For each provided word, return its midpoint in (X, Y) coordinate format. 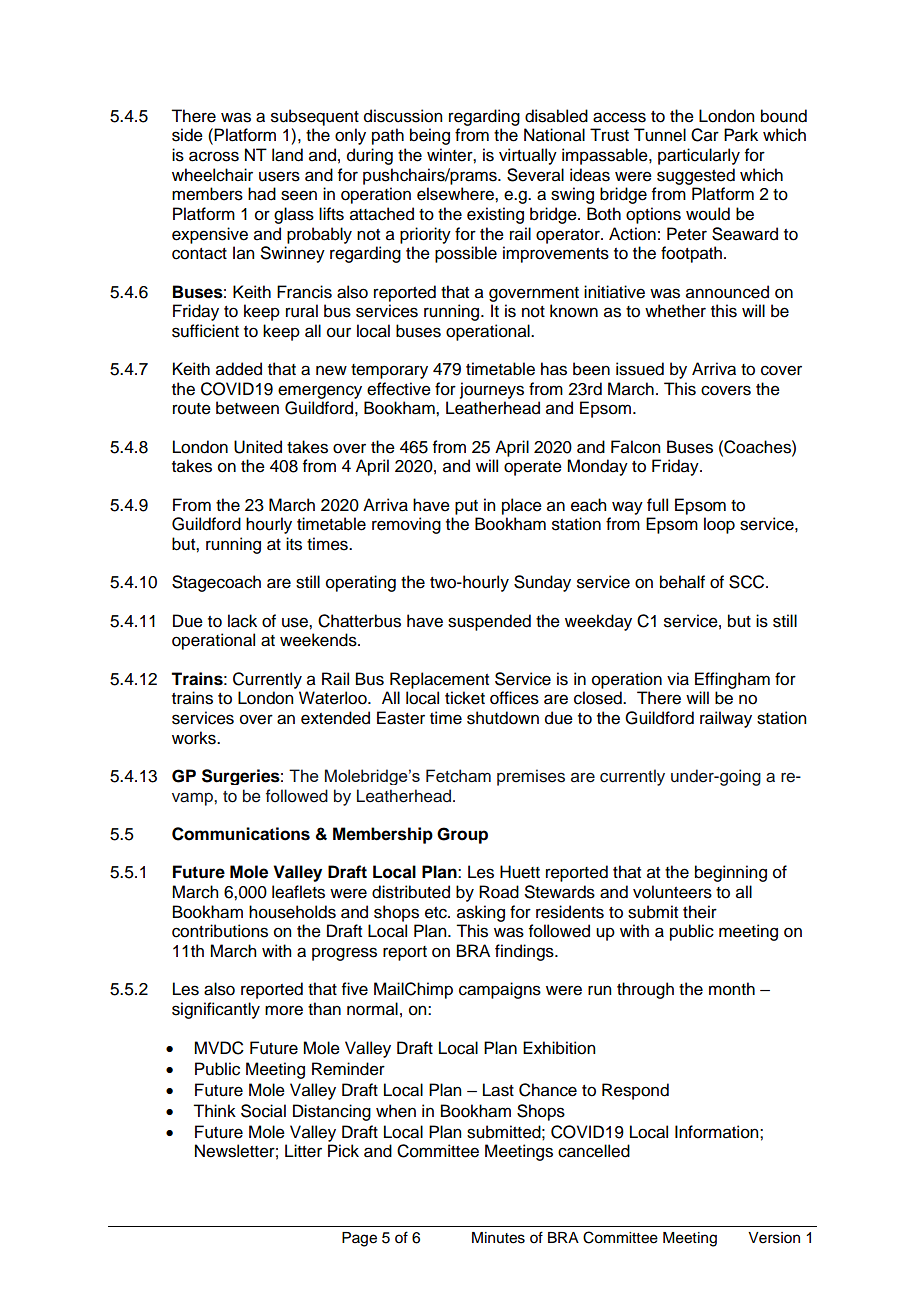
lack (242, 621)
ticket (465, 698)
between (247, 408)
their (700, 912)
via (678, 679)
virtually (528, 156)
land (287, 155)
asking (481, 913)
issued (640, 369)
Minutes (498, 1238)
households (292, 912)
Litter (303, 1151)
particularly (699, 156)
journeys (492, 390)
